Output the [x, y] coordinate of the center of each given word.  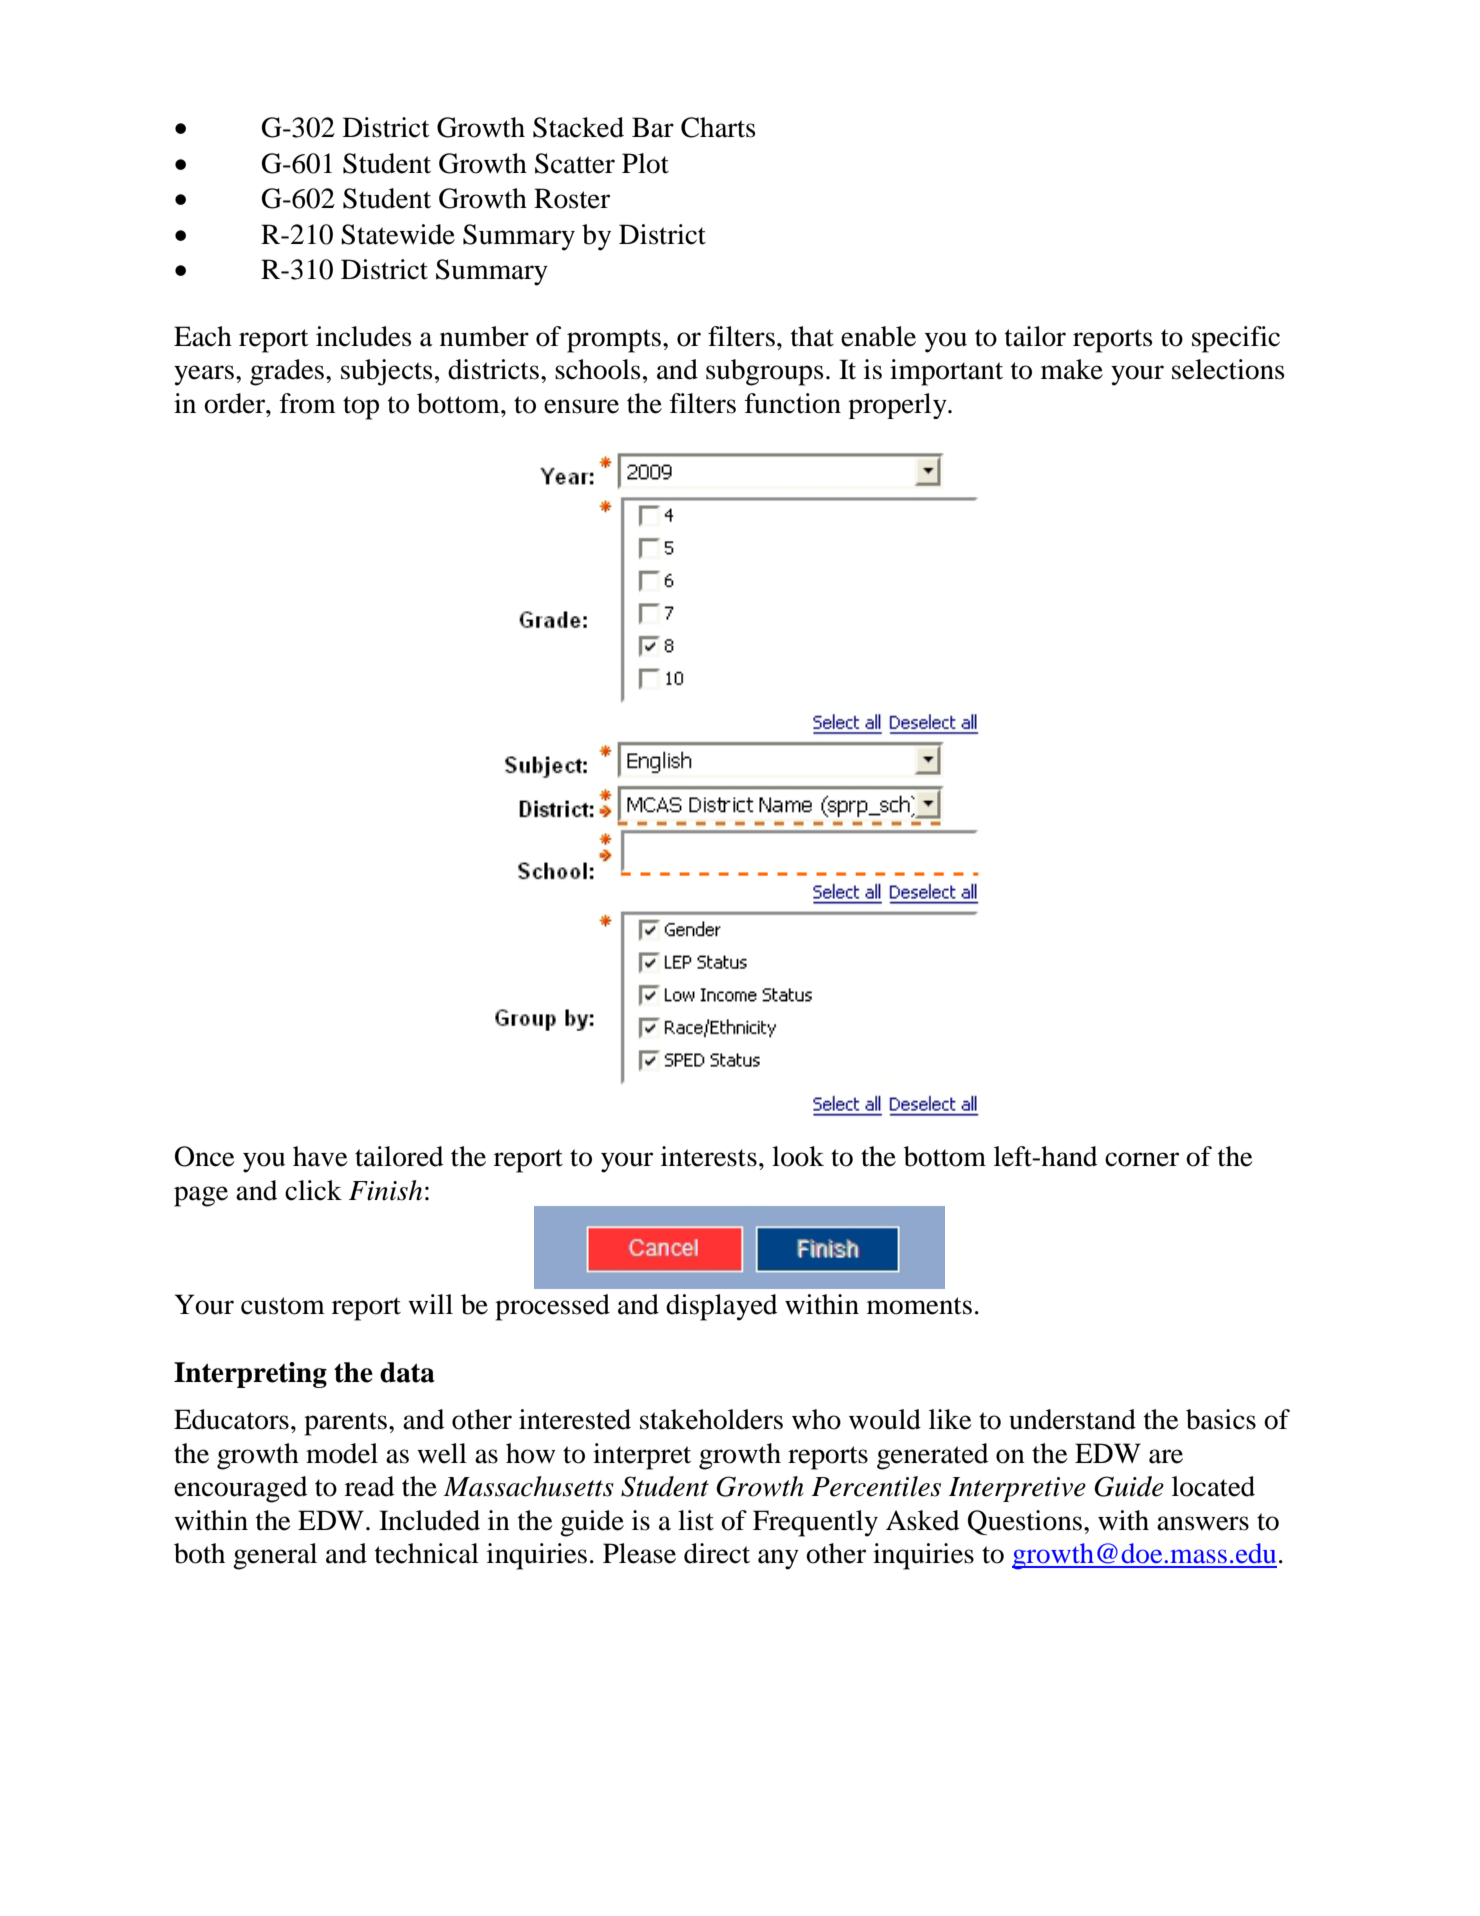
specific [1236, 339]
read [369, 1486]
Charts [718, 127]
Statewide [398, 234]
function [793, 403]
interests [709, 1156]
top [361, 408]
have [320, 1156]
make [1072, 369]
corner [1142, 1159]
